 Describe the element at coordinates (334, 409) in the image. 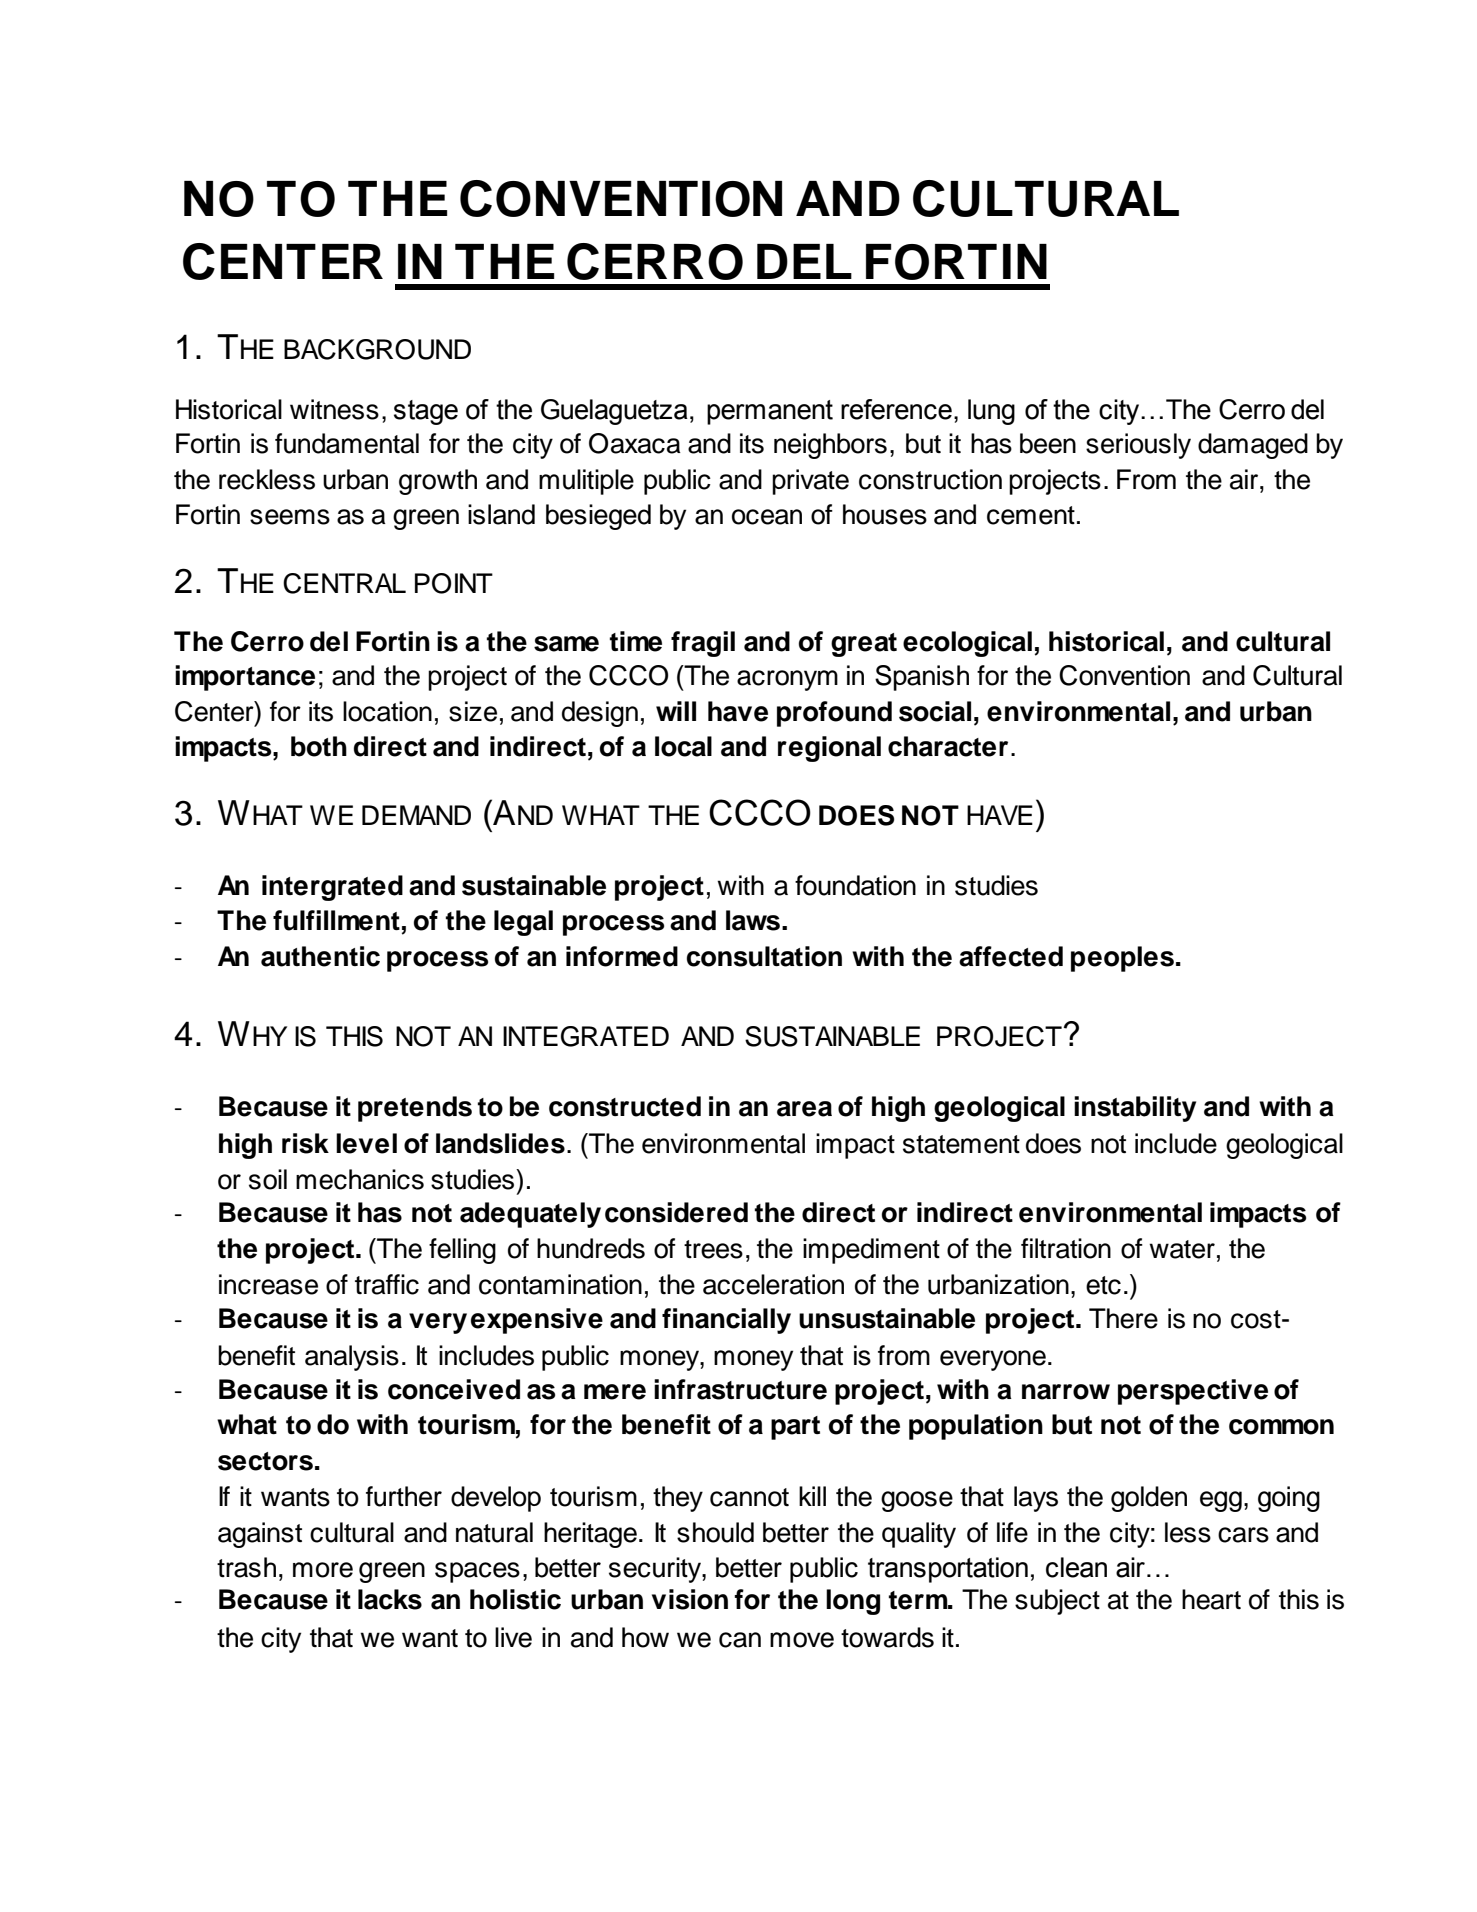

I see `witness` at that location.
